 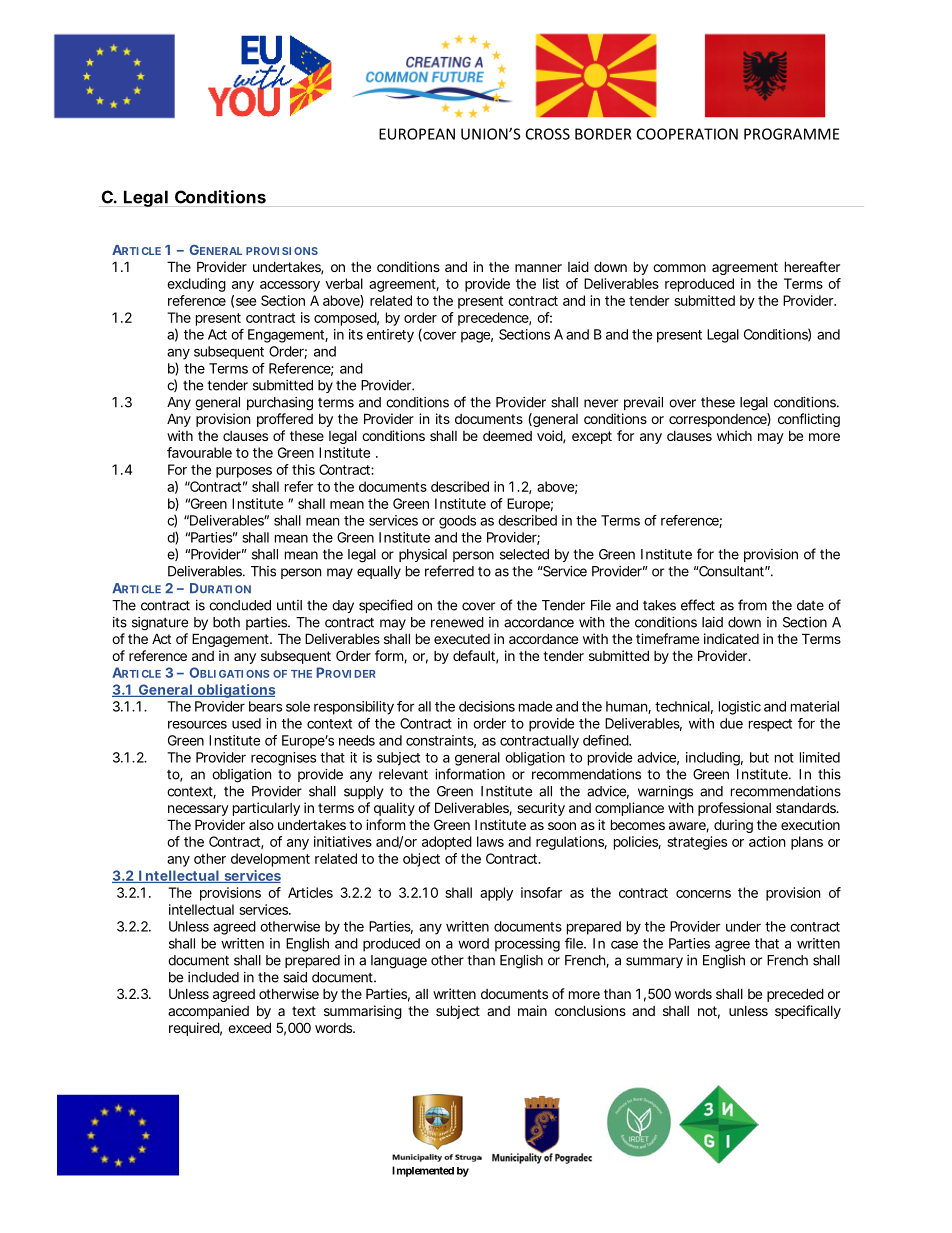 What do you see at coordinates (249, 1027) in the document?
I see `exceed` at bounding box center [249, 1027].
